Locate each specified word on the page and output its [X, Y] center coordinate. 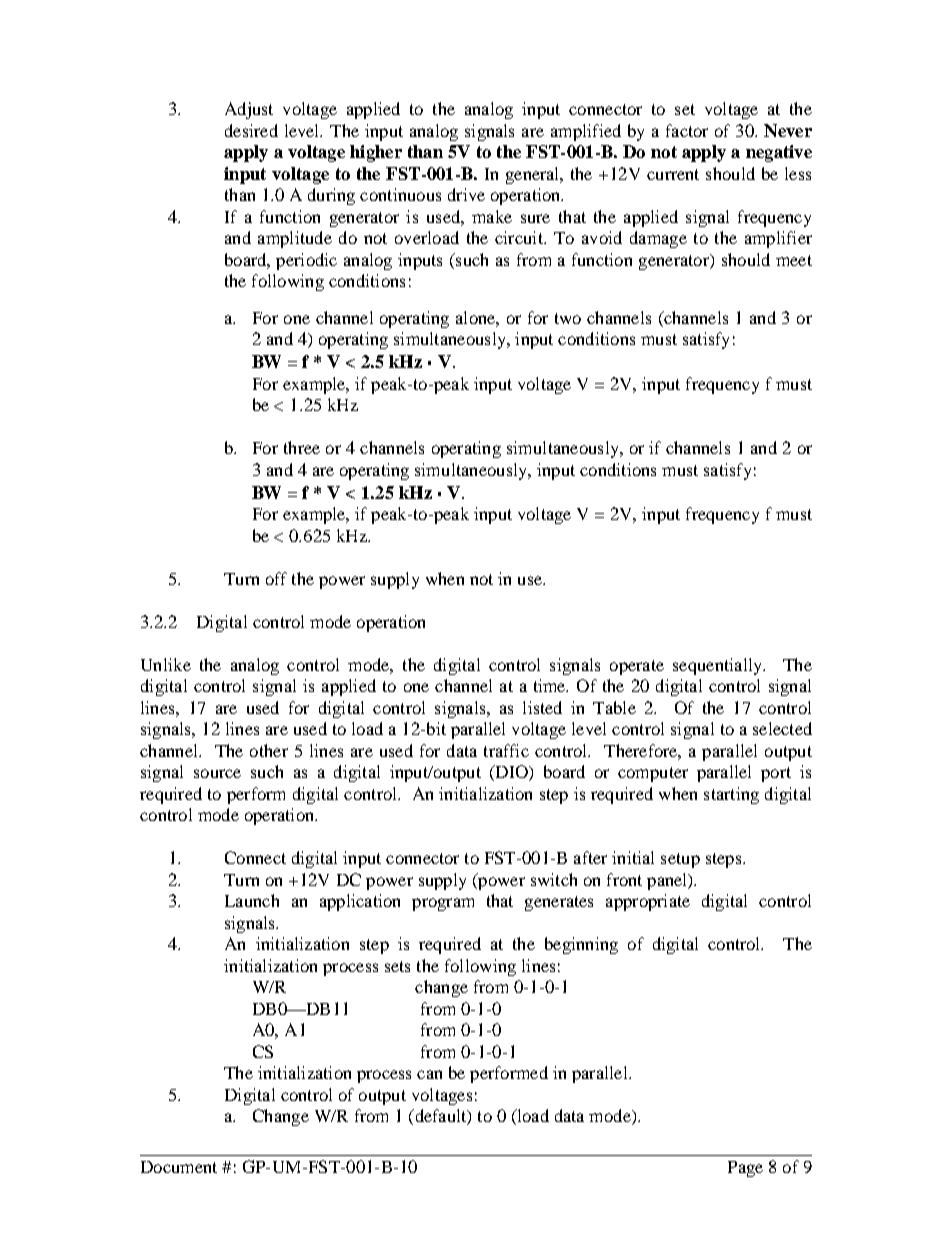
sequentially [718, 666]
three [302, 447]
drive [466, 194]
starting [731, 795]
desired [251, 130]
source [217, 773]
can [429, 1074]
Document [179, 1167]
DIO [511, 773]
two [568, 318]
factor [687, 130]
